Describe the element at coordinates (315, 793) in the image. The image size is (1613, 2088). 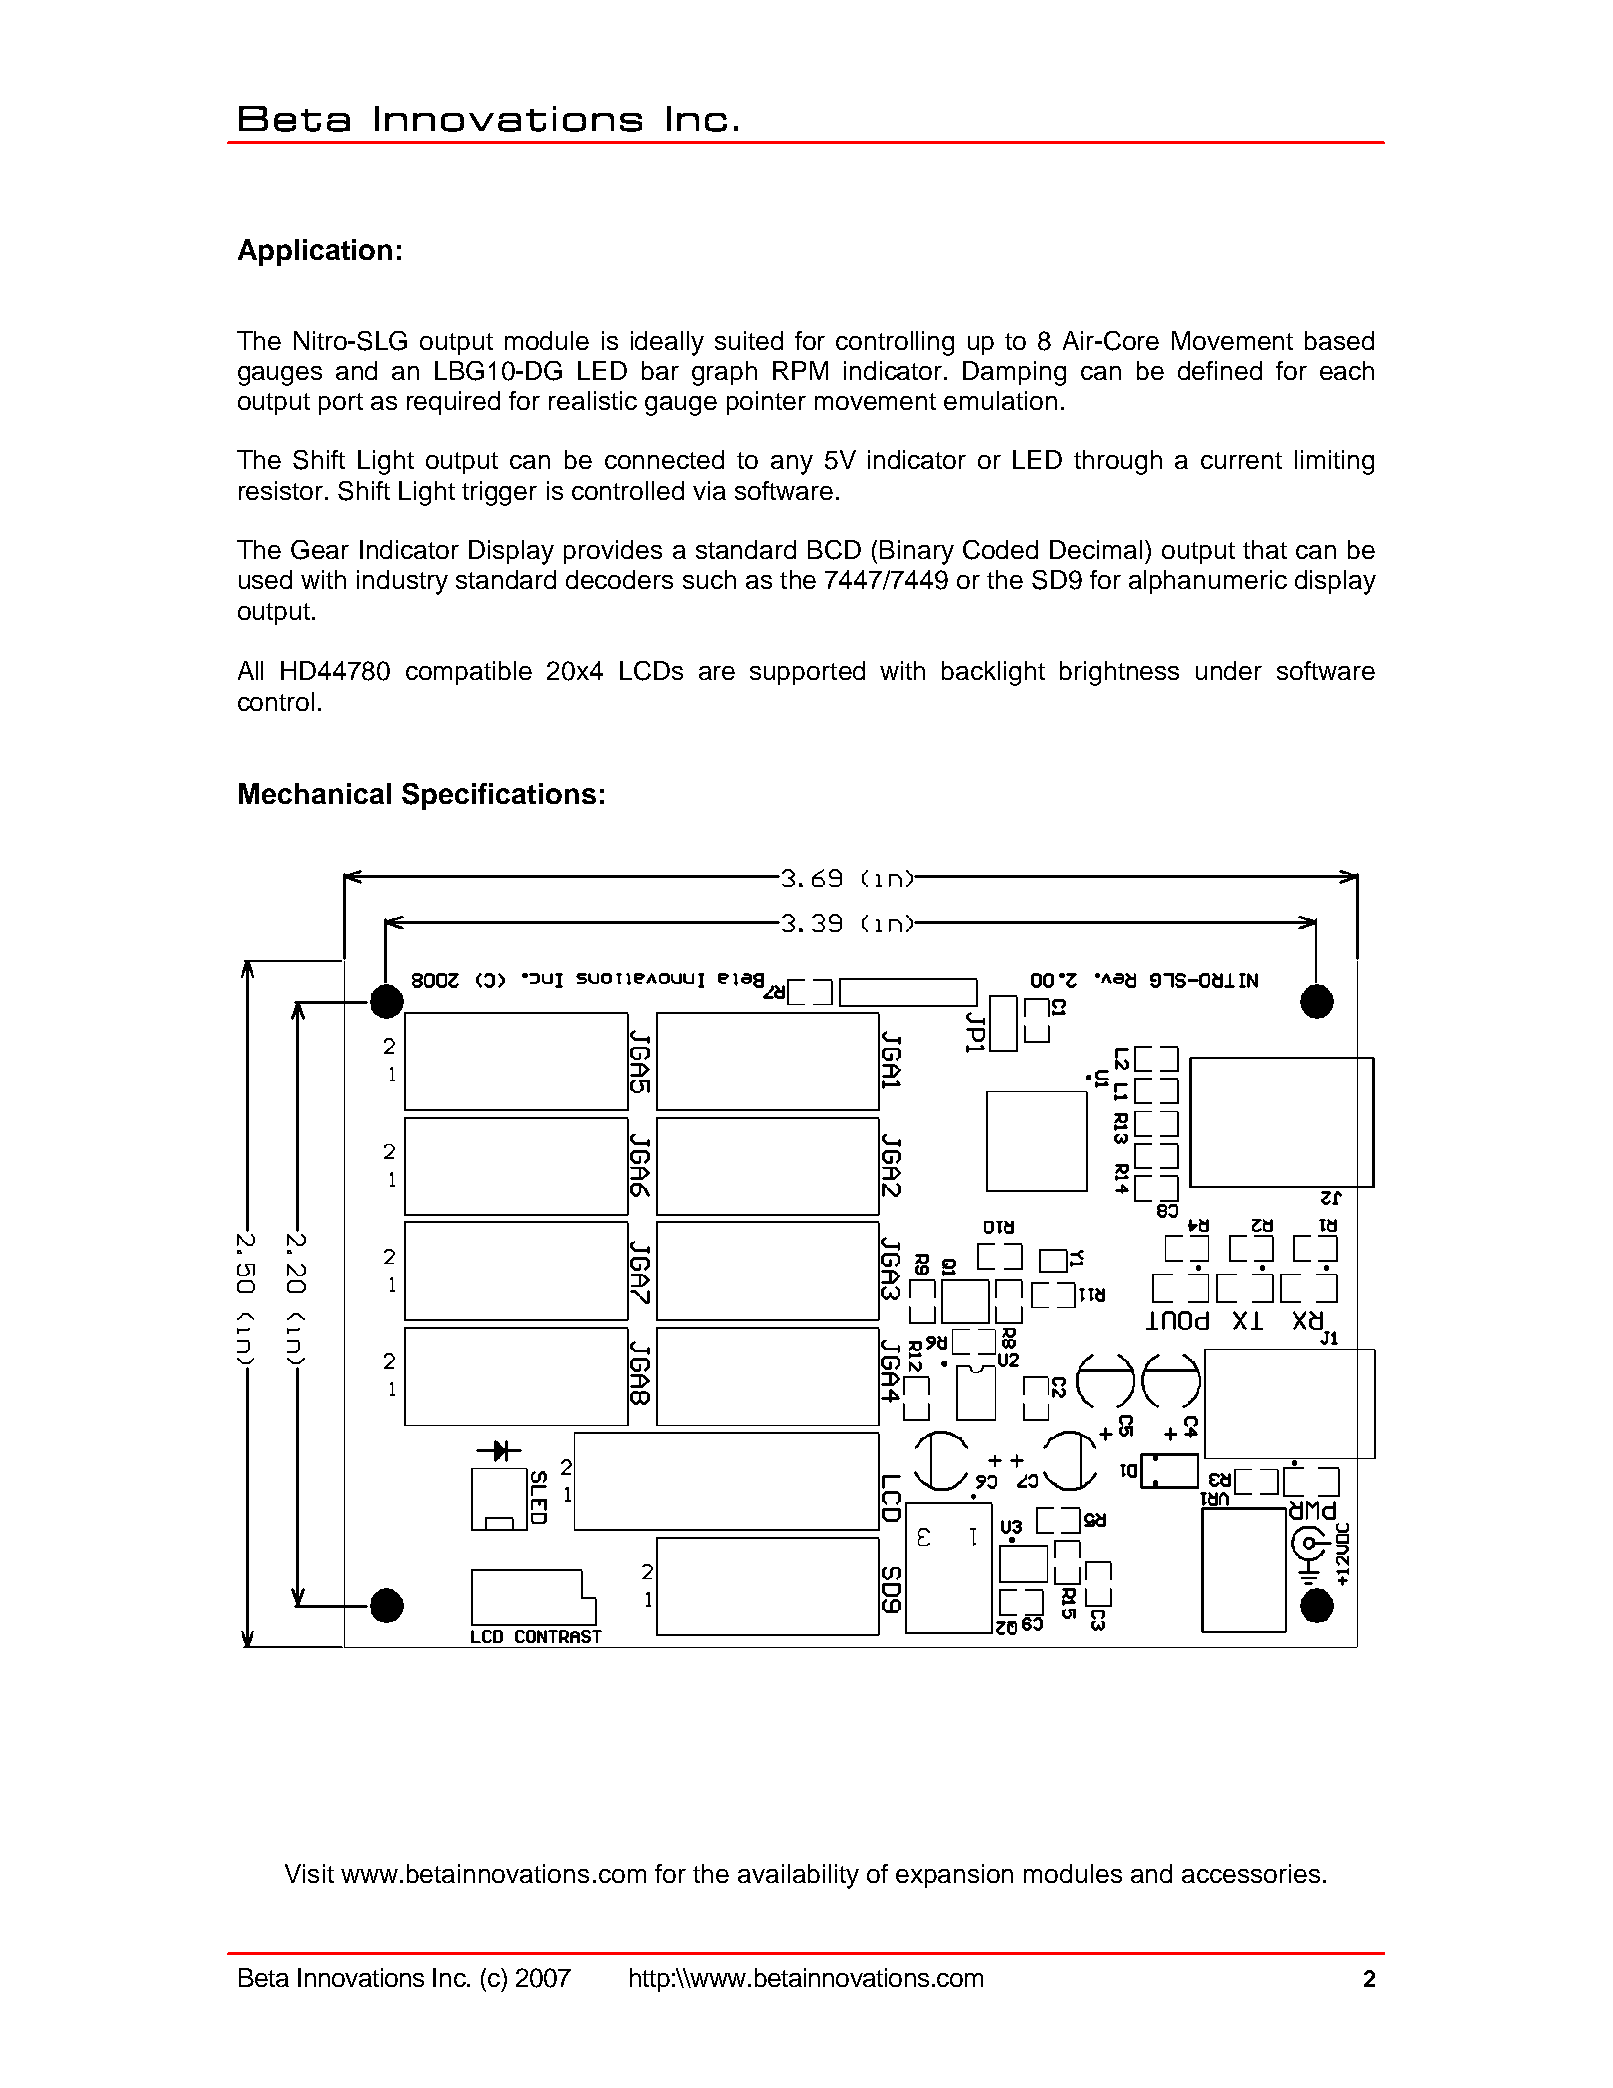
I see `Mechanical` at that location.
